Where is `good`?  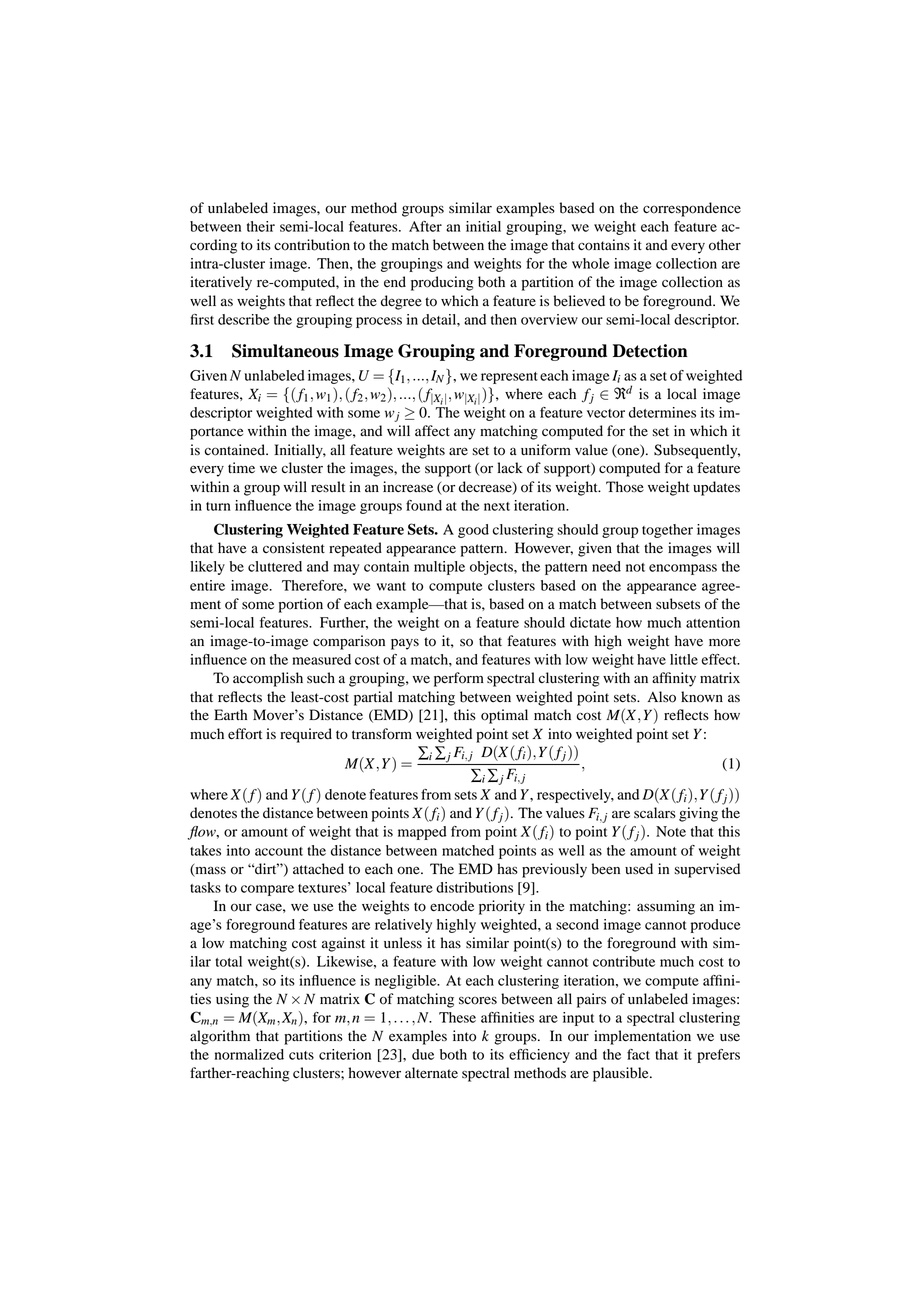 good is located at coordinates (473, 531).
